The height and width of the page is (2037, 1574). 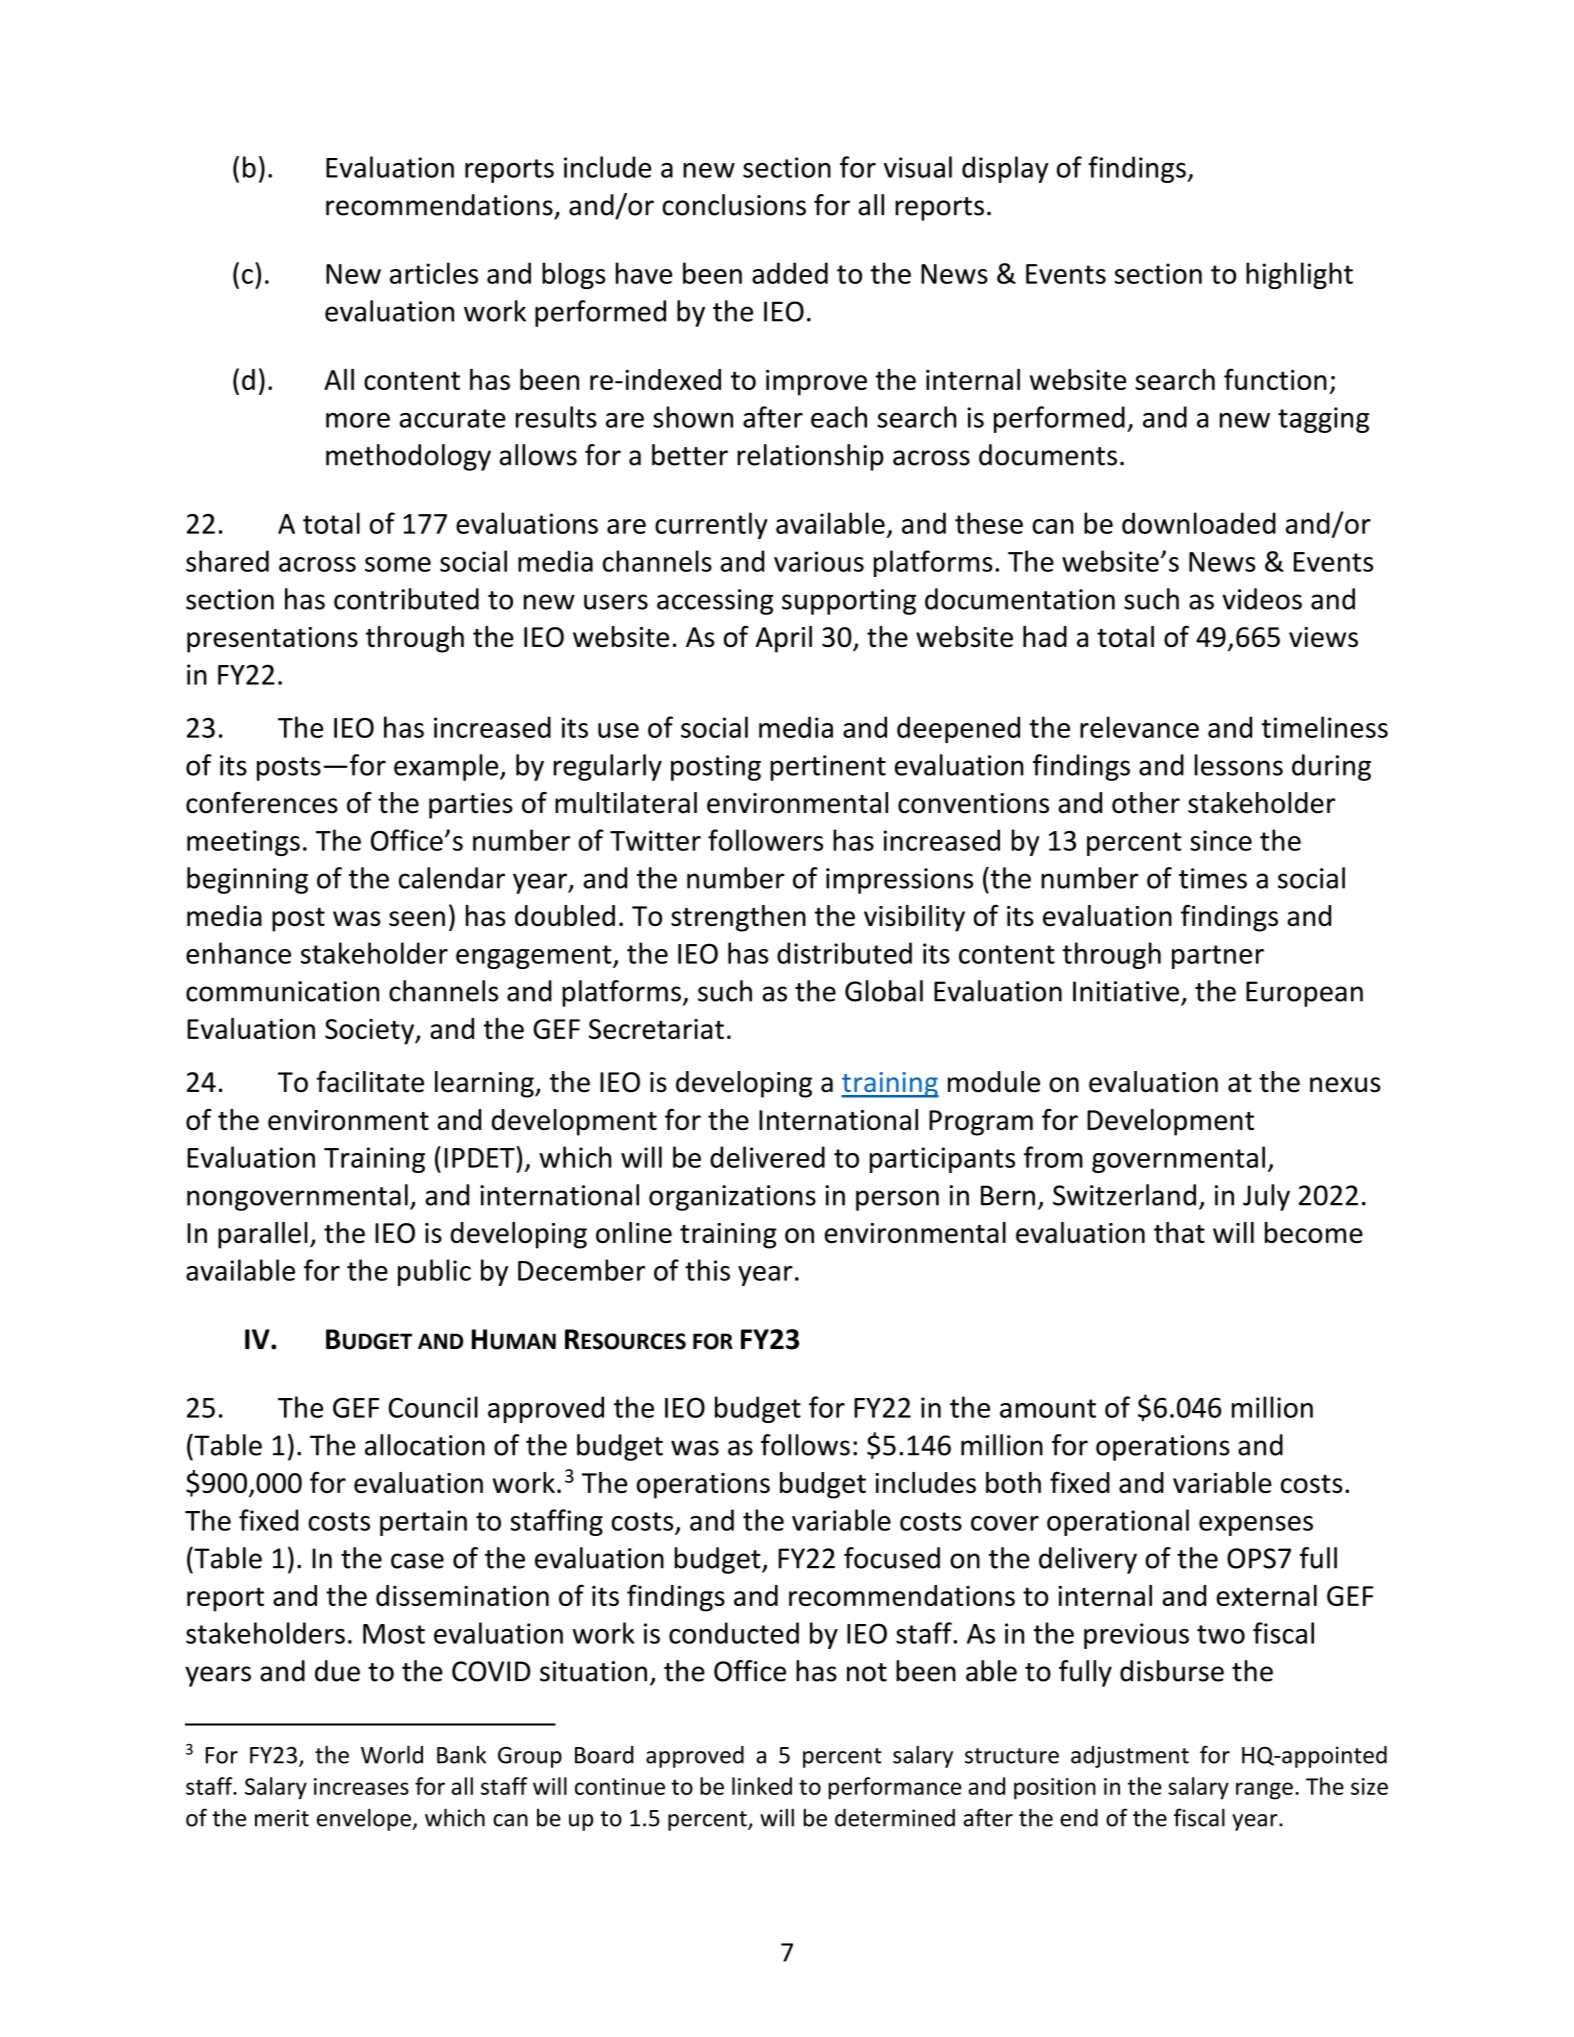 I want to click on increases, so click(x=361, y=1786).
